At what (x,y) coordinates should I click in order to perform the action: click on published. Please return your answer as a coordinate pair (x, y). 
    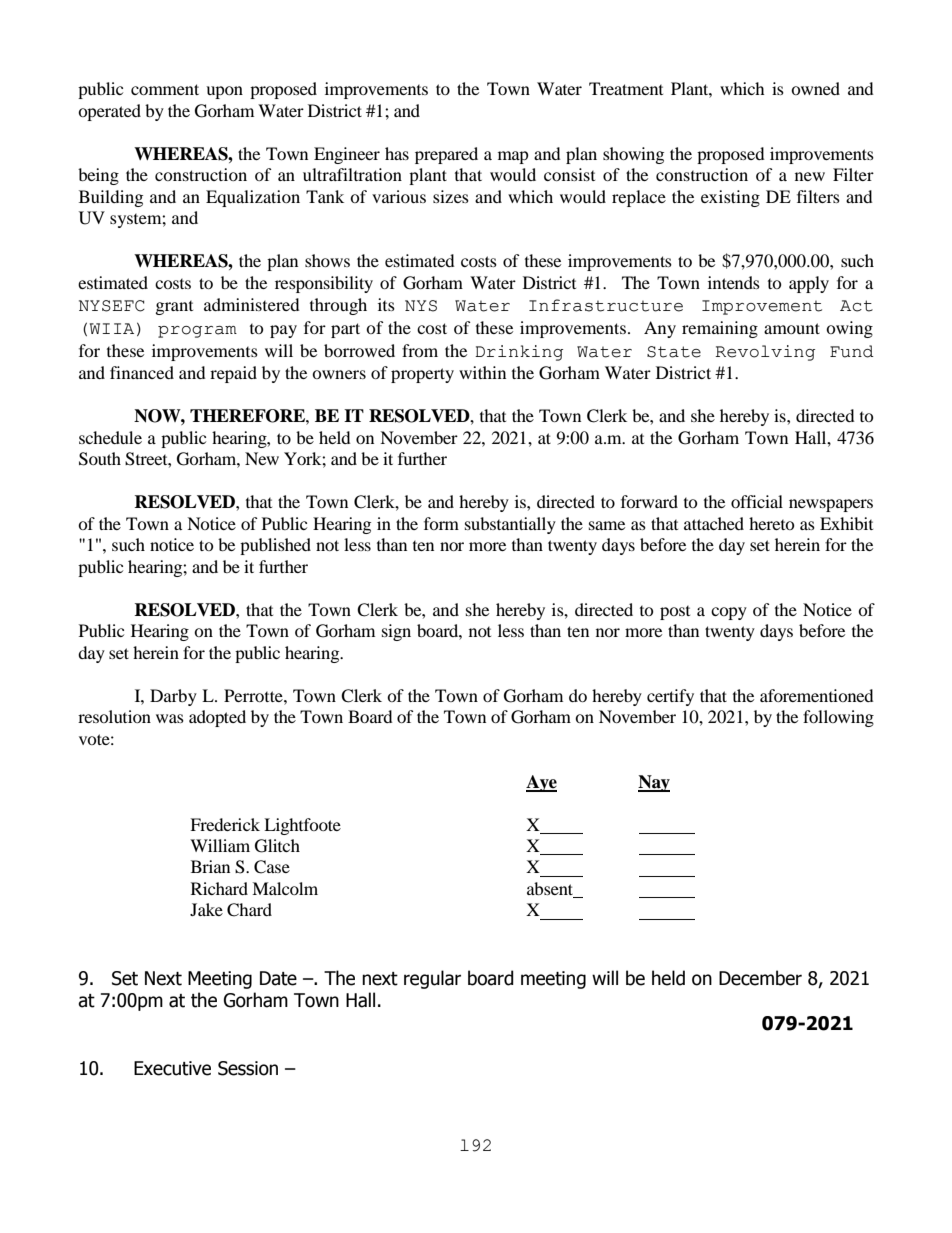
    Looking at the image, I should click on (275, 546).
